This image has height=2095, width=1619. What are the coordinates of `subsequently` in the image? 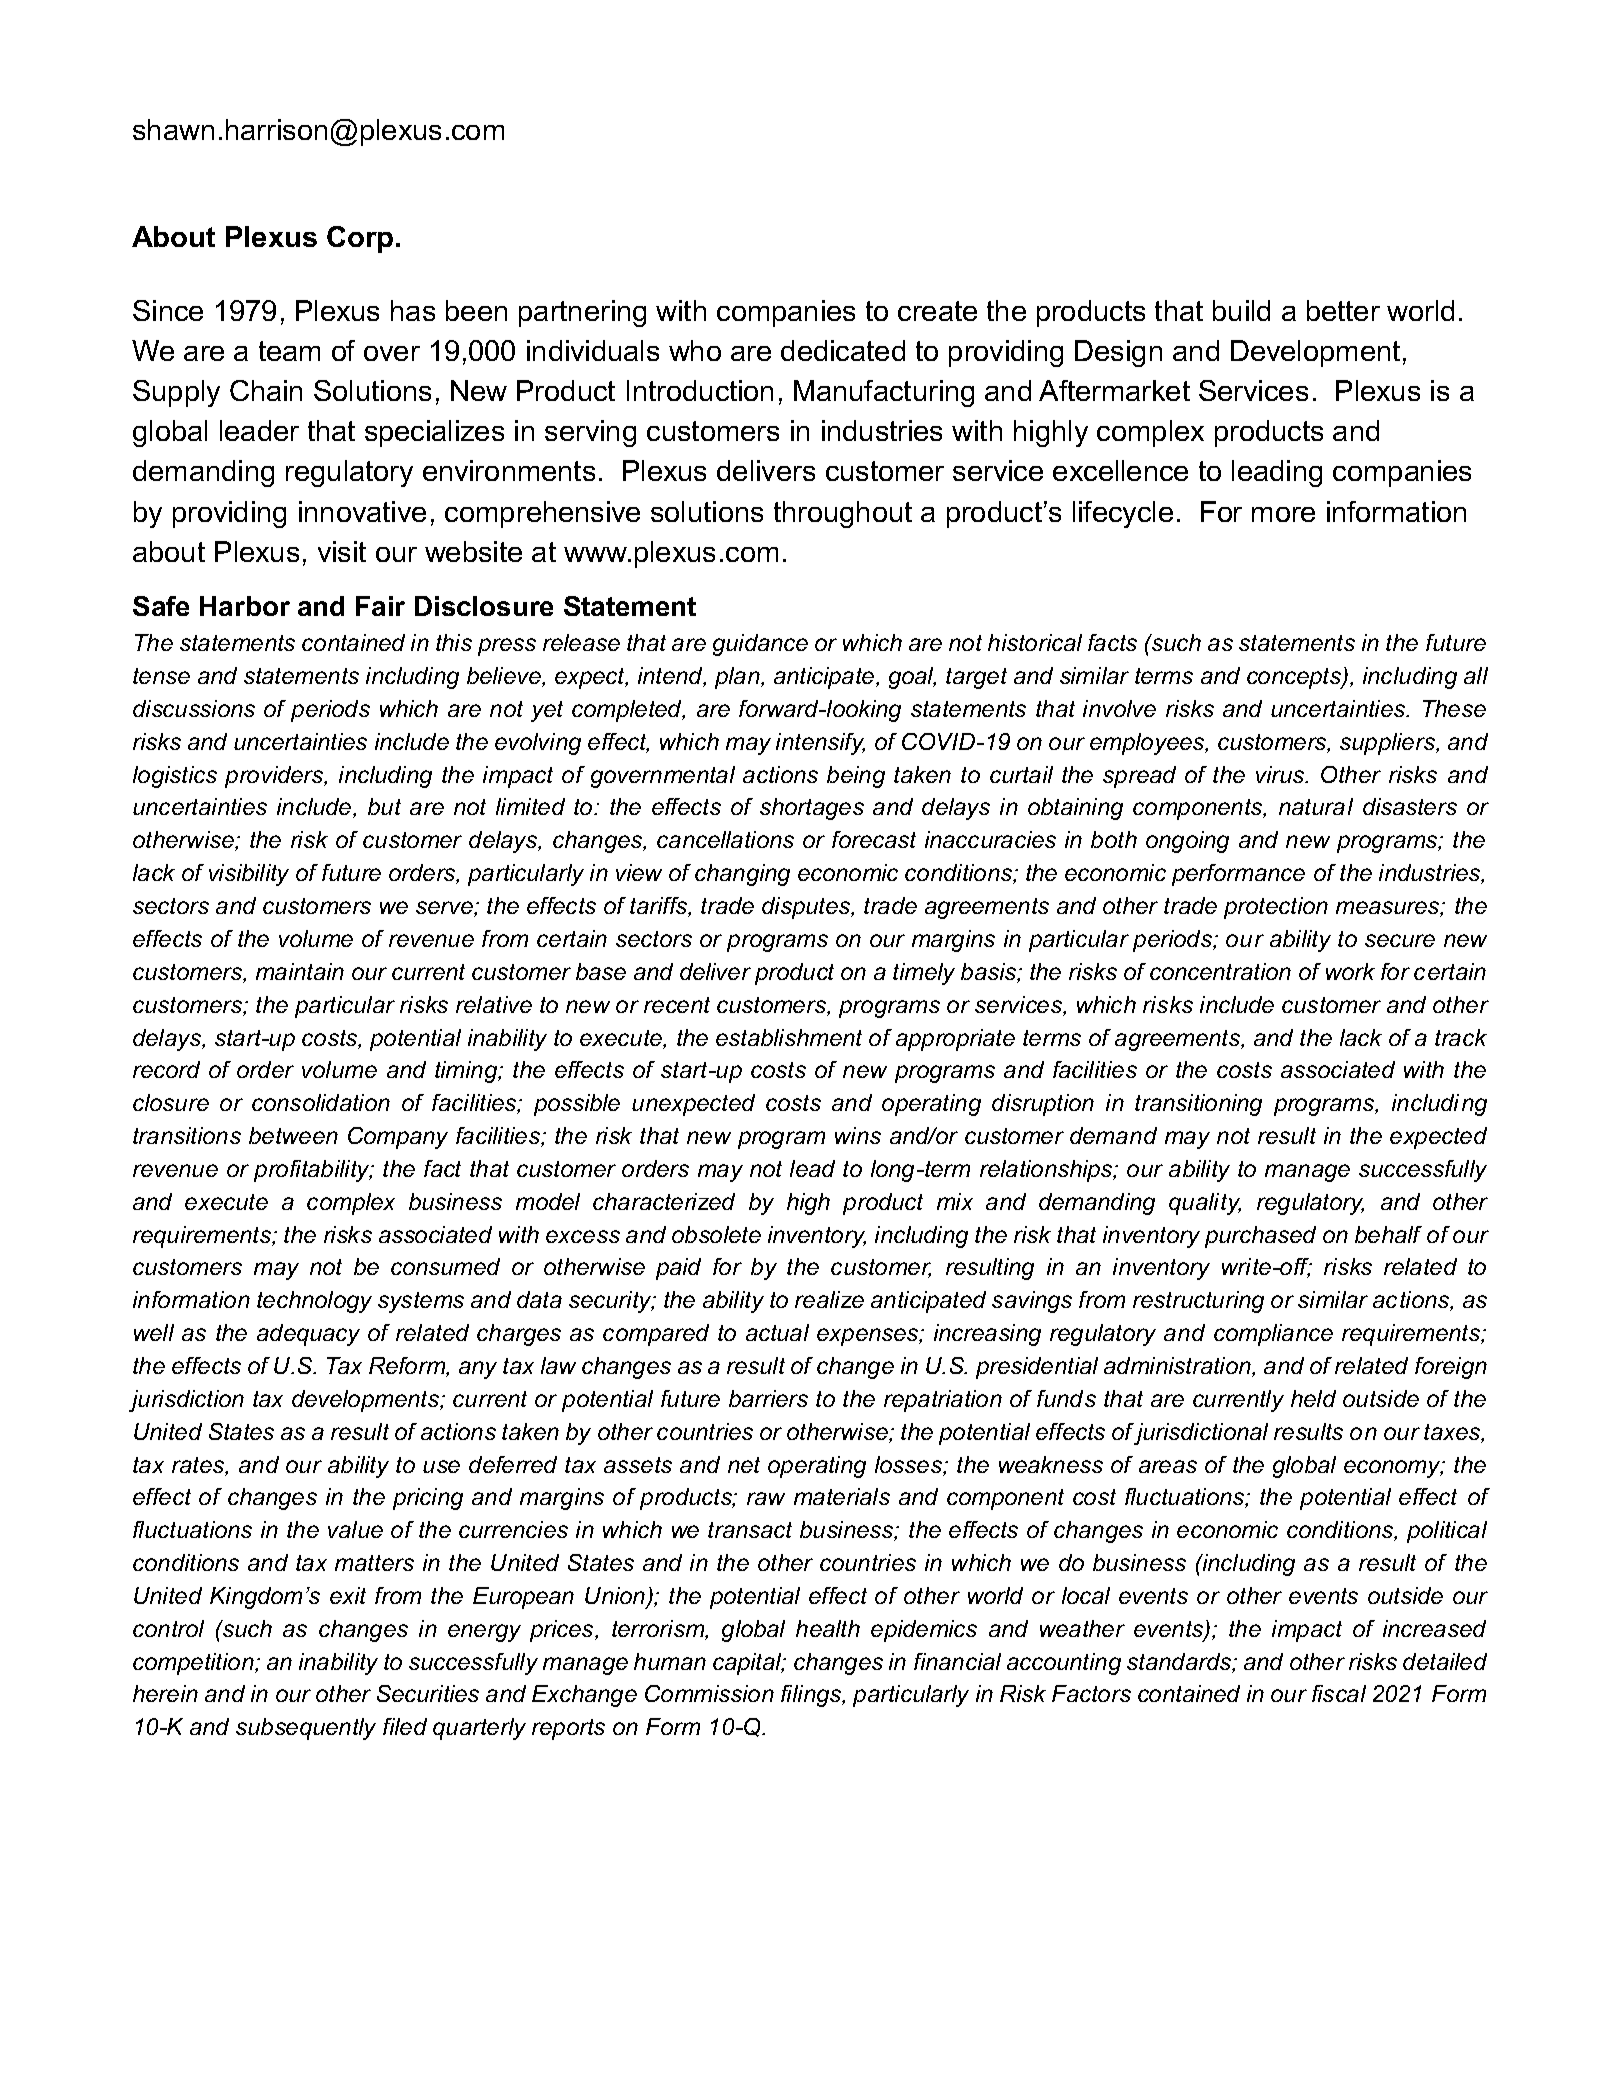 It's located at (306, 1729).
